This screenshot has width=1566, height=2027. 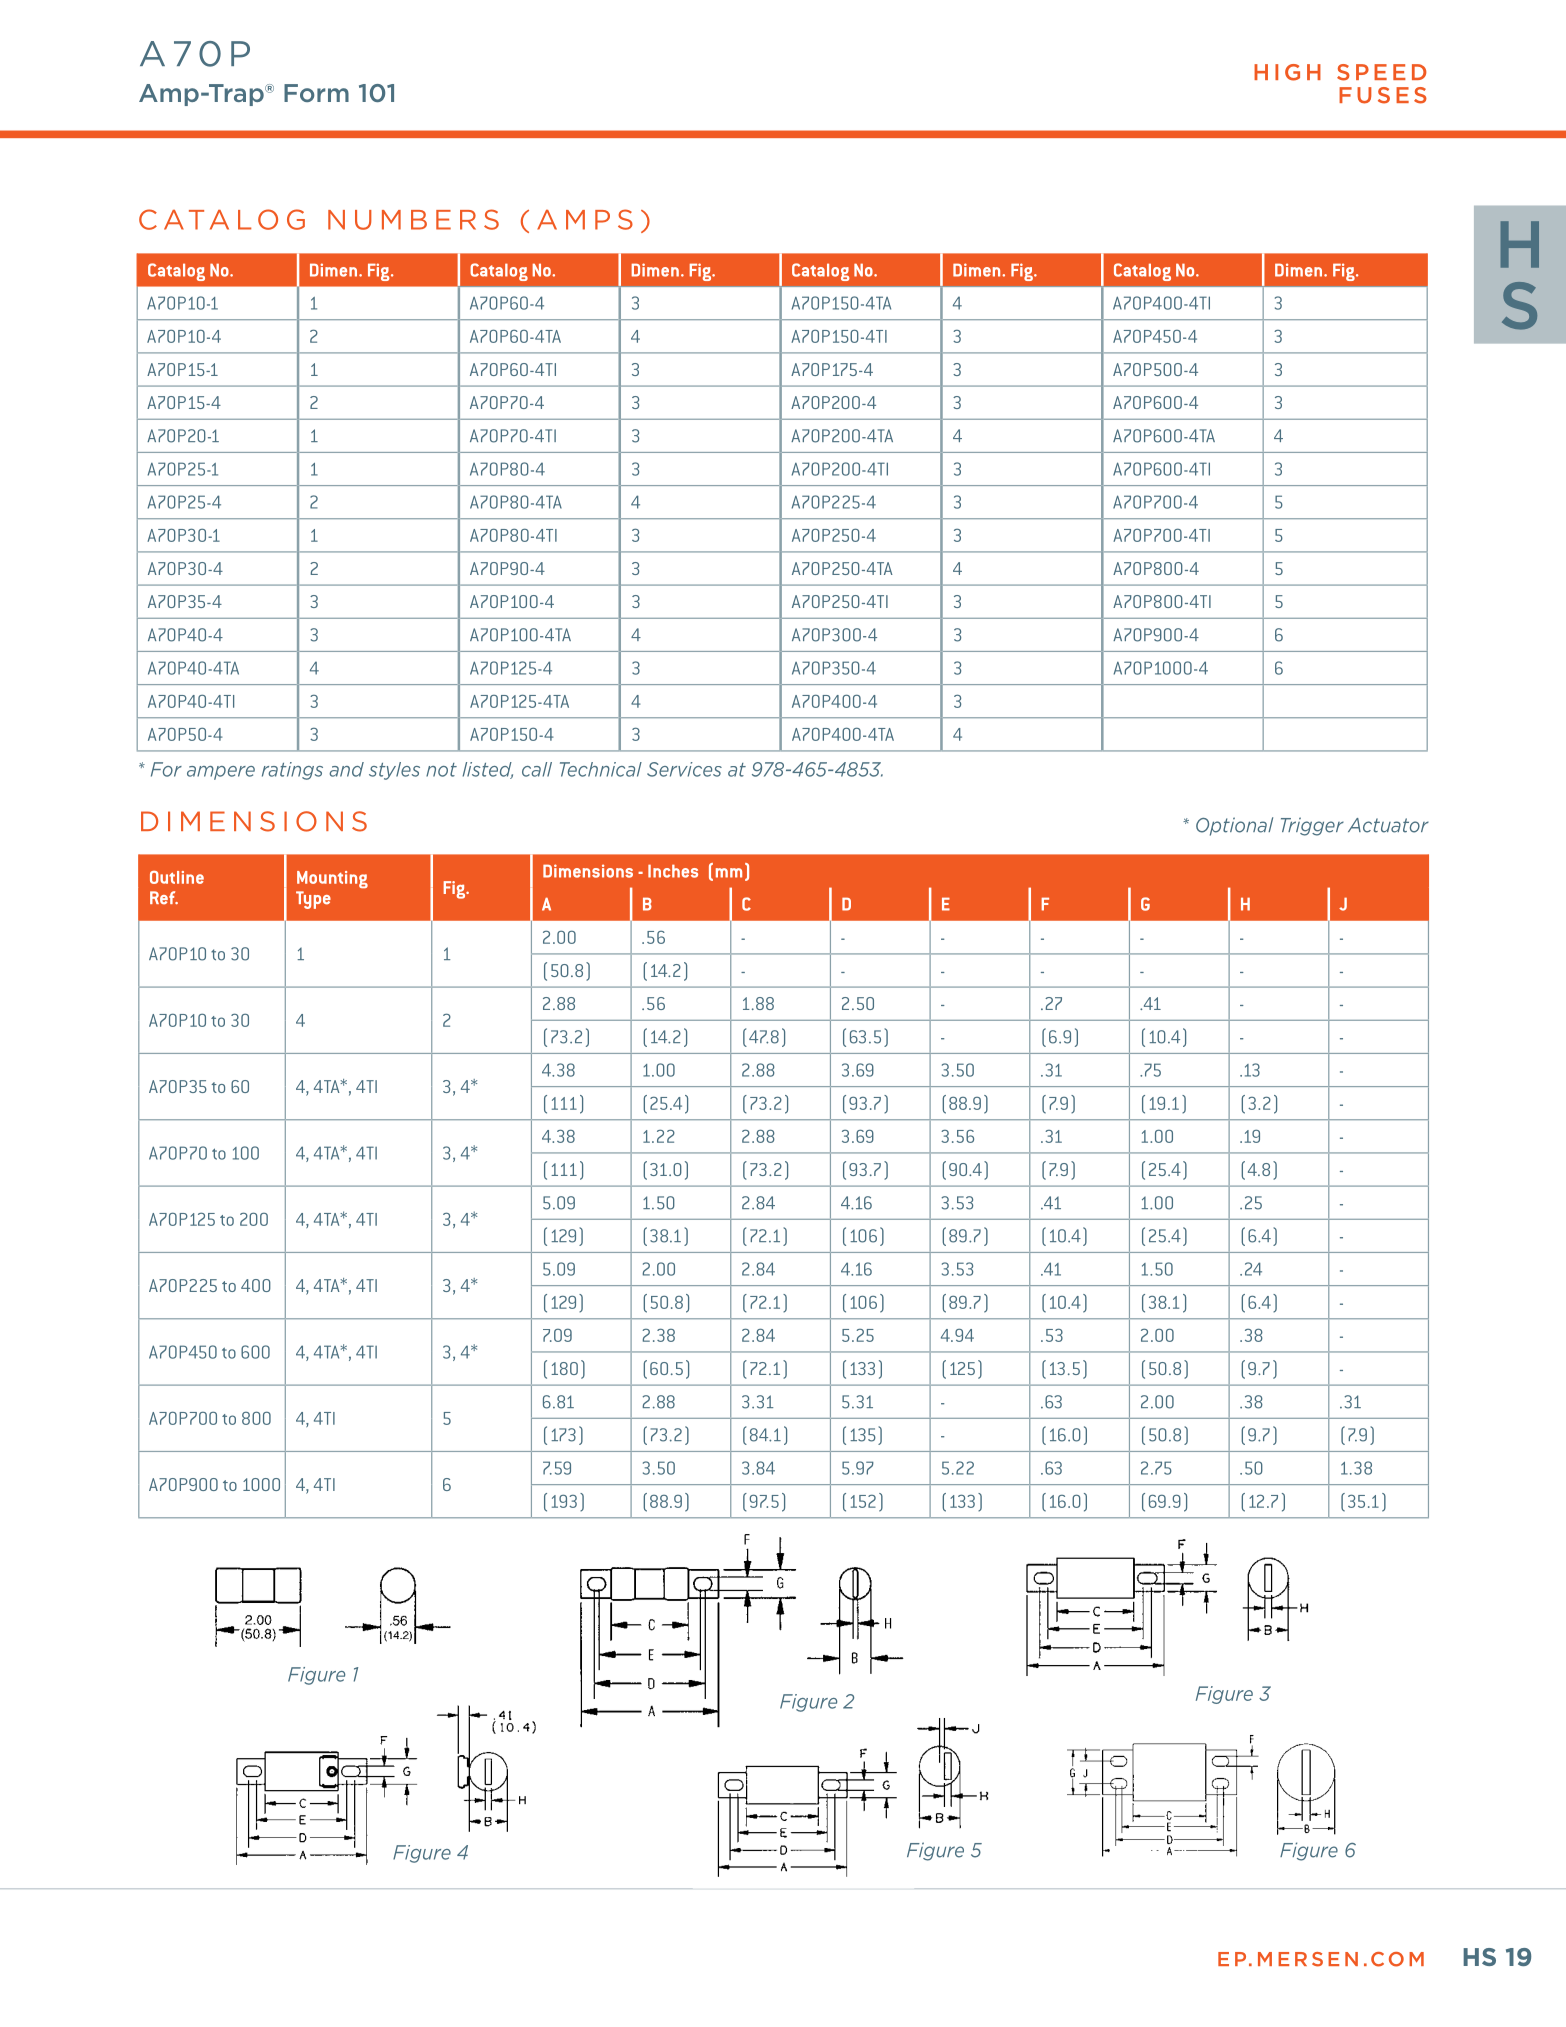 I want to click on HIGH, so click(x=1287, y=72).
